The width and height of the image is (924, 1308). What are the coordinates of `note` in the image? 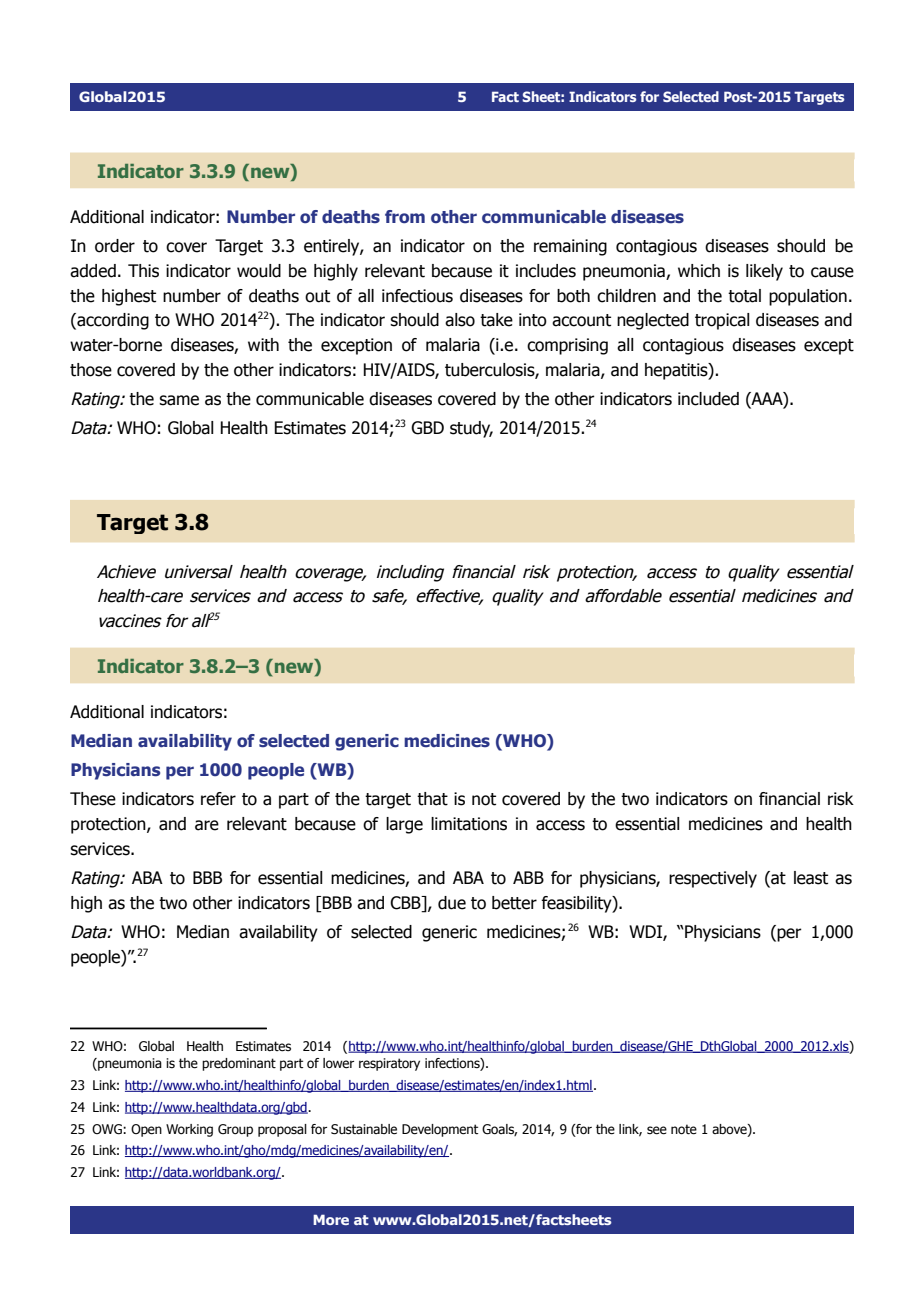 It's located at (684, 1129).
